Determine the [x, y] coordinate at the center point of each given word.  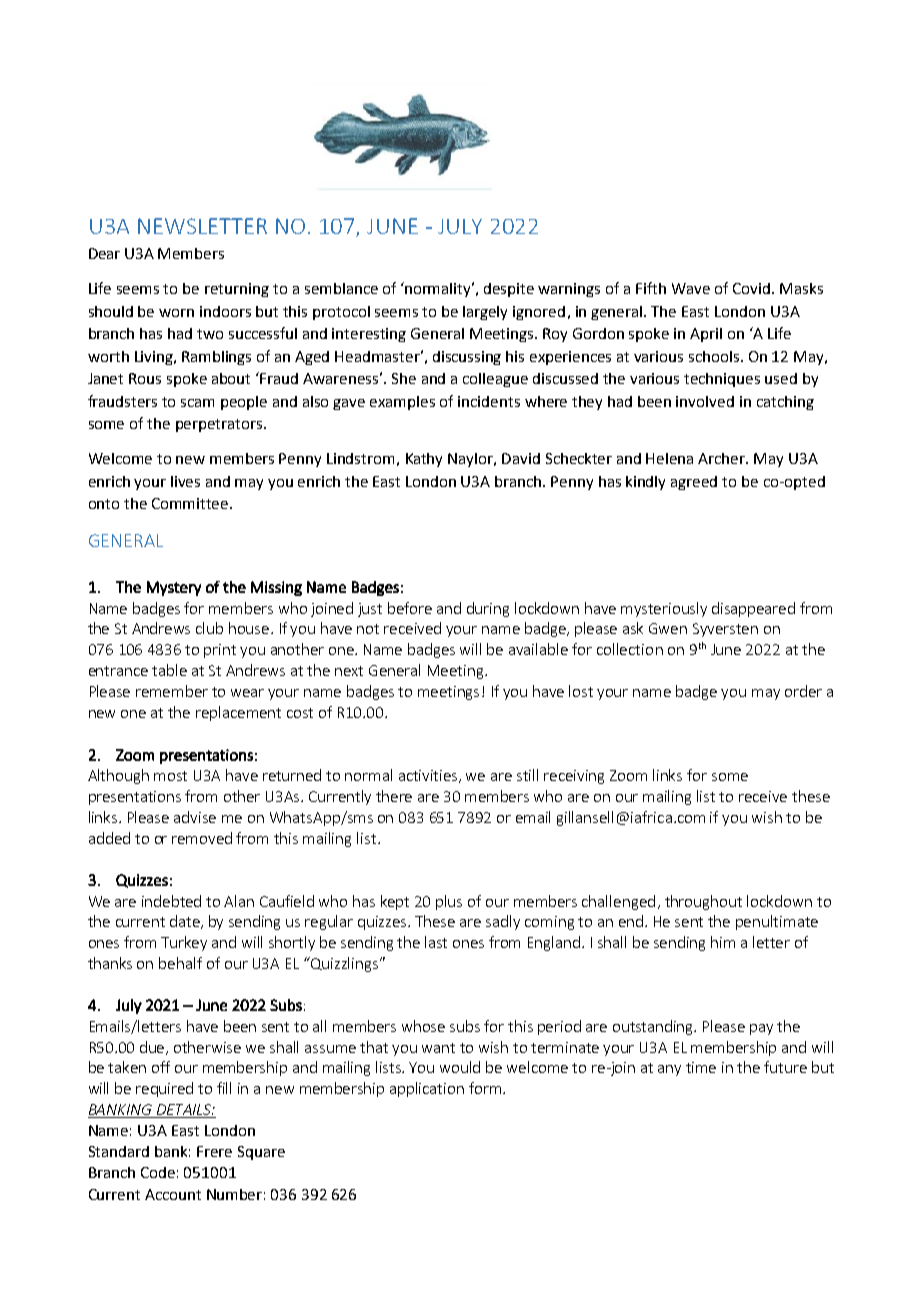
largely [485, 313]
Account [173, 1194]
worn [176, 313]
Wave [691, 288]
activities [429, 776]
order [803, 691]
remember [172, 691]
